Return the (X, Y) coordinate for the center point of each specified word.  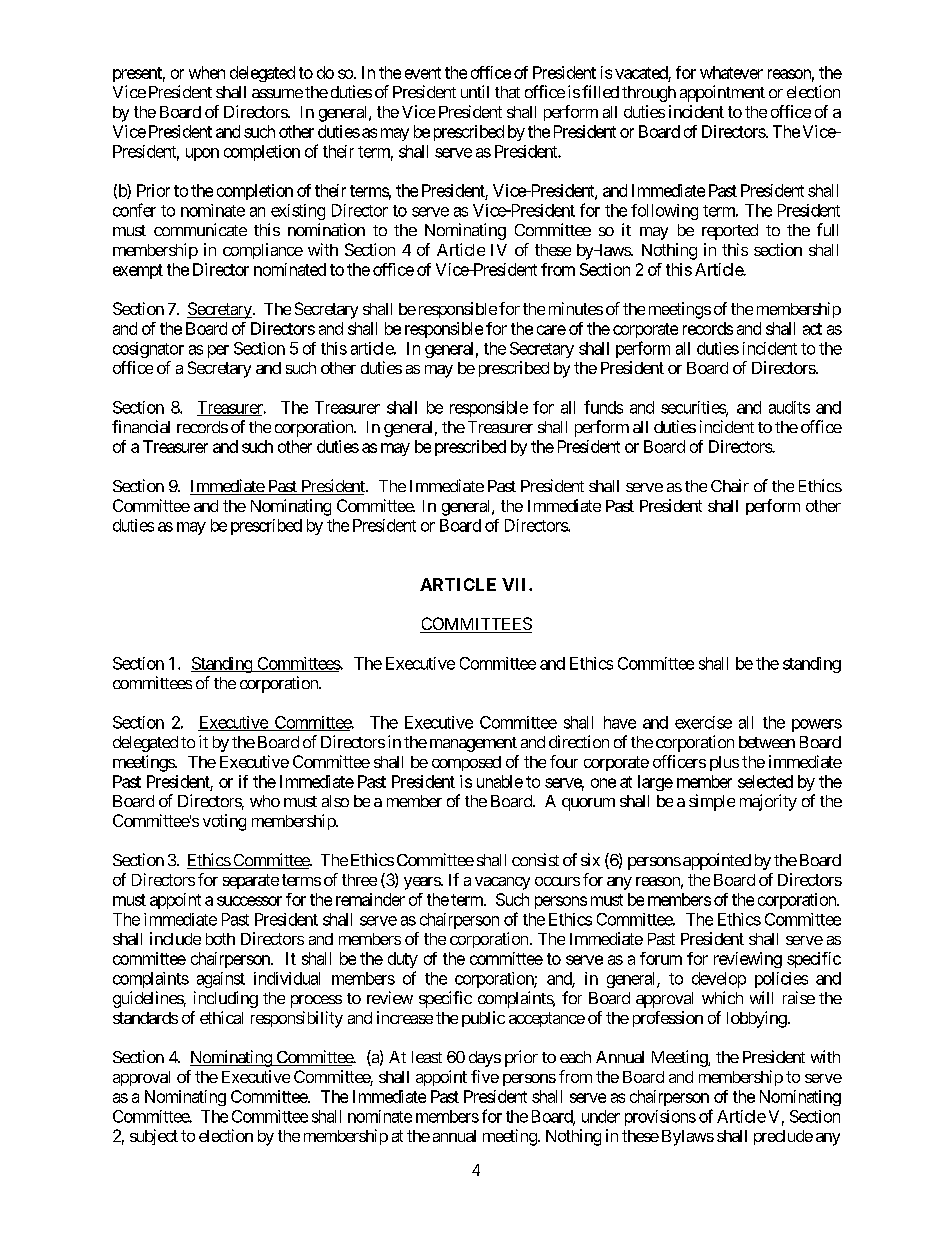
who (265, 801)
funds (603, 407)
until (475, 91)
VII (516, 584)
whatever (731, 72)
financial (141, 426)
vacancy (502, 883)
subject (154, 1137)
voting (224, 822)
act (812, 329)
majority (768, 802)
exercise (703, 722)
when (207, 72)
